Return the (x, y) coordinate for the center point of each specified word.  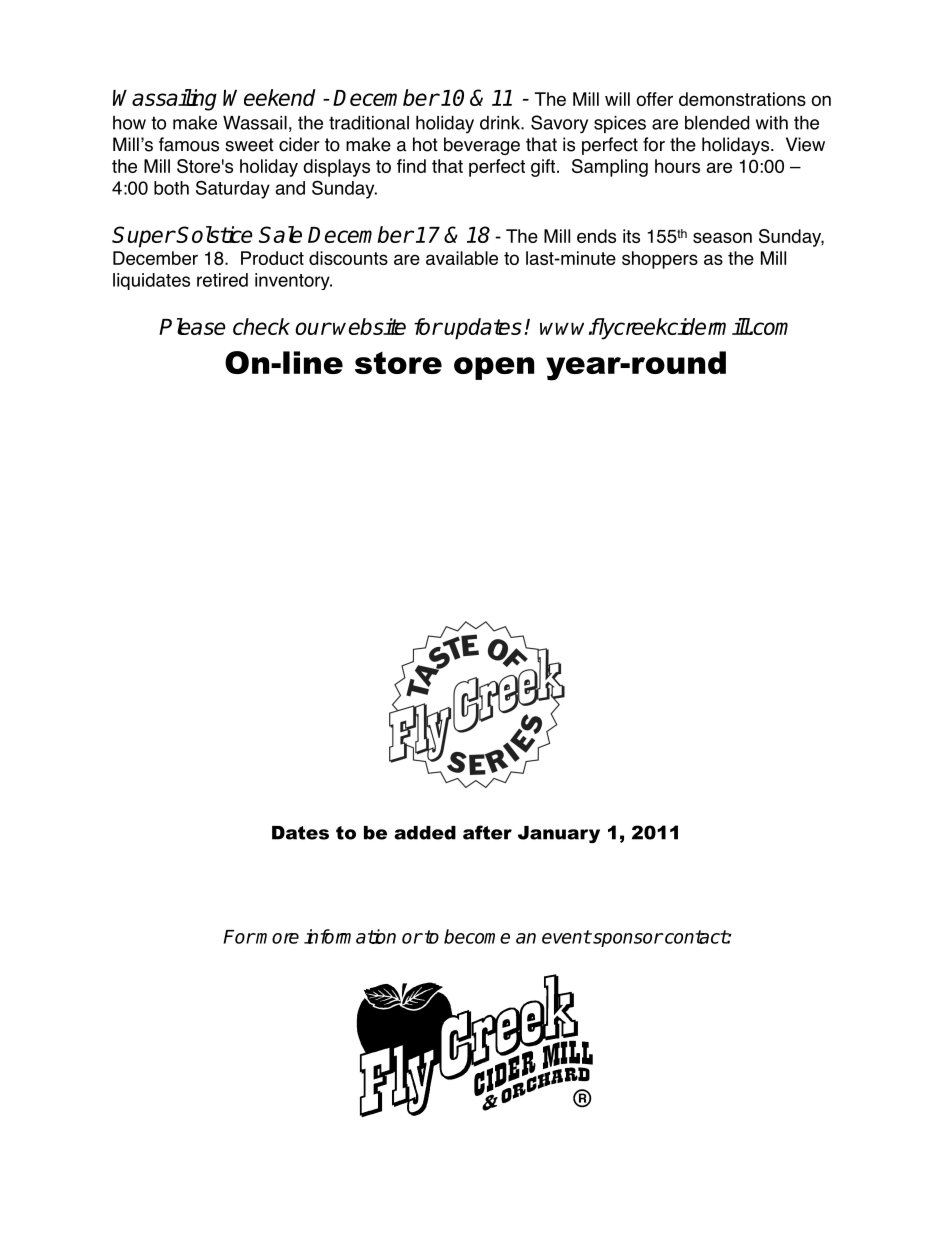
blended (717, 122)
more (277, 938)
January (559, 834)
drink (501, 123)
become (477, 936)
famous (189, 144)
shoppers (660, 260)
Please (192, 326)
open (494, 368)
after (487, 832)
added (425, 833)
